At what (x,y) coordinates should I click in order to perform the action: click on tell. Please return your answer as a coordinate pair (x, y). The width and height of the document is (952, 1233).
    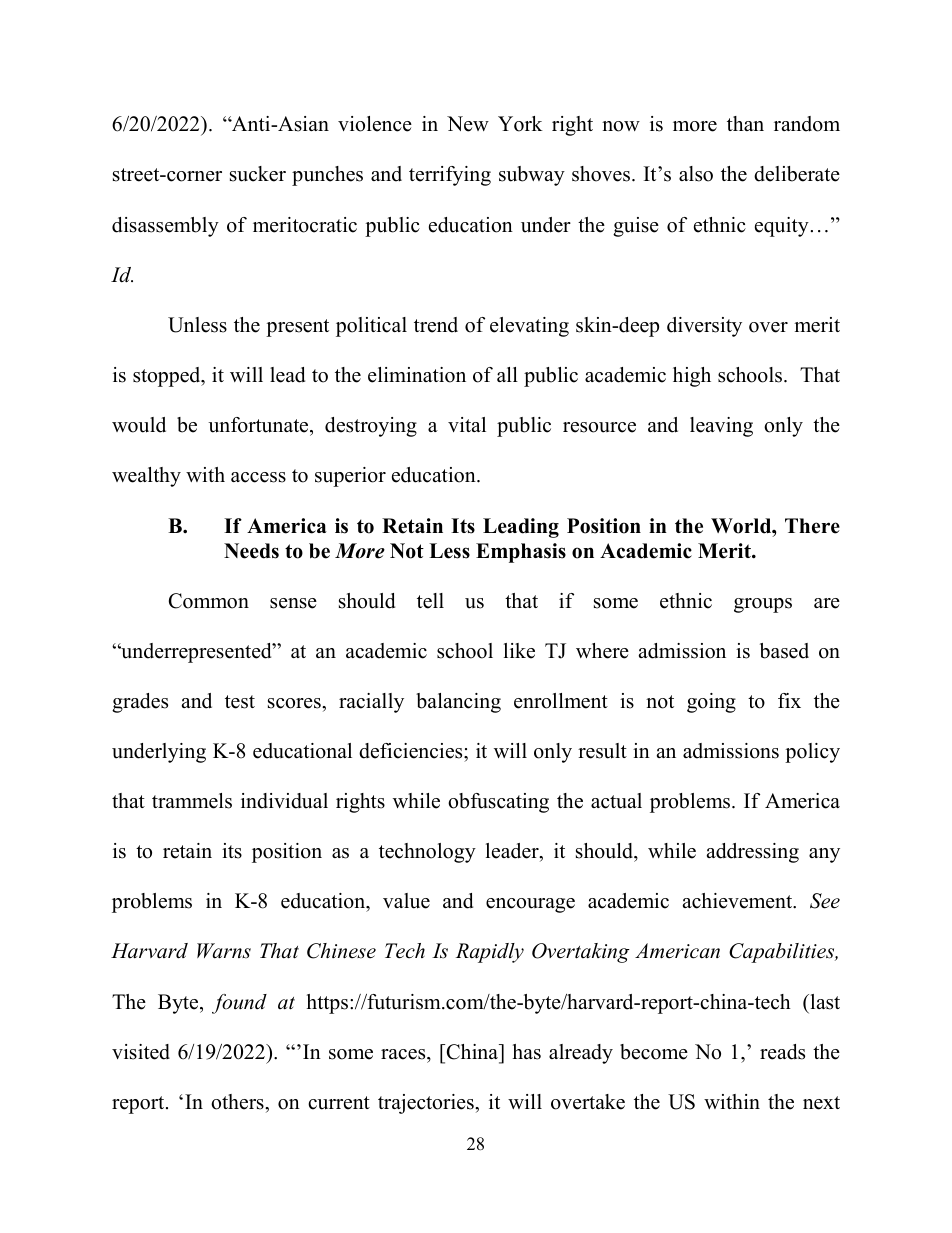
    Looking at the image, I should click on (430, 601).
